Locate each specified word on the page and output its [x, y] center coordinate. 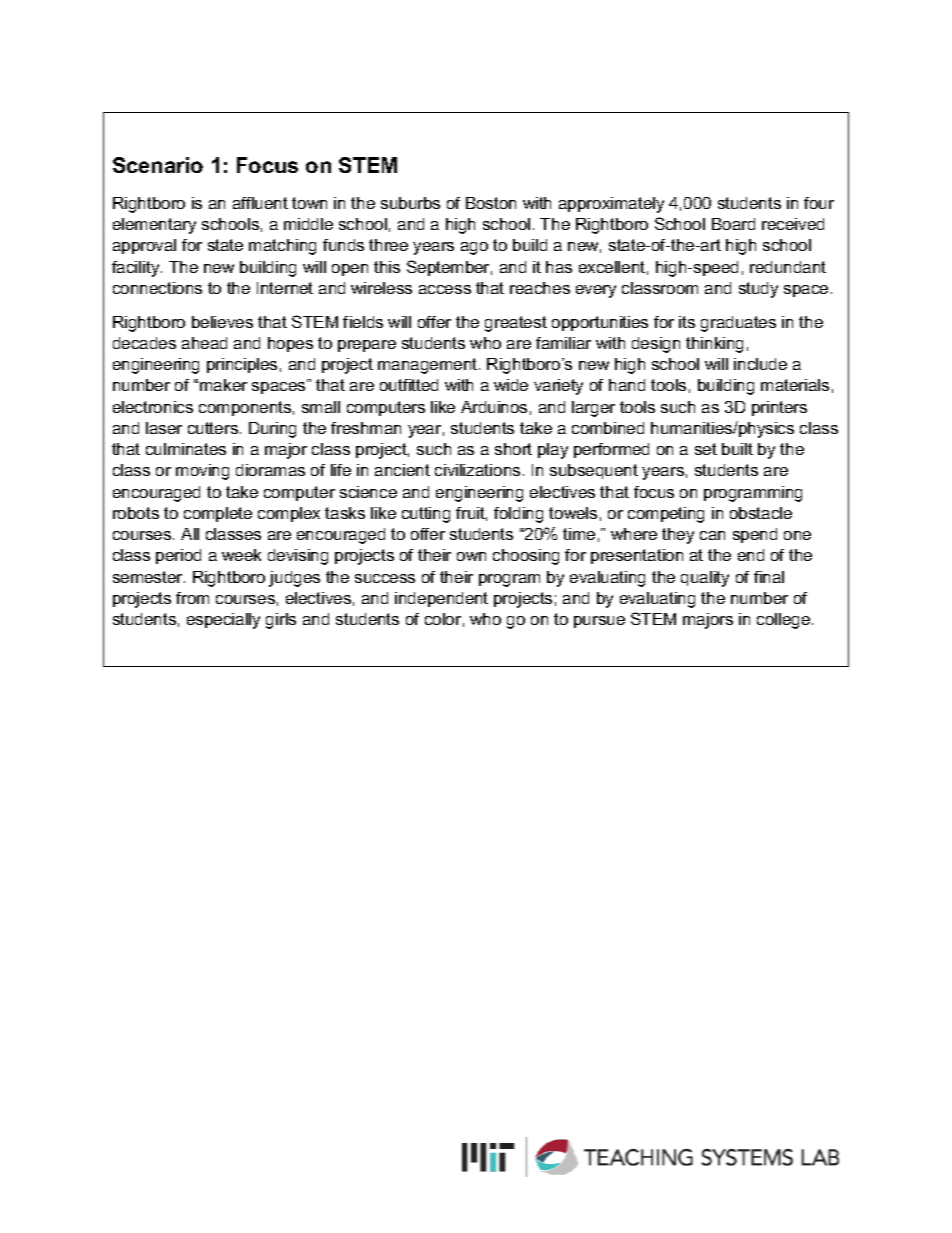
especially [223, 621]
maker [223, 385]
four [819, 203]
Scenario [158, 165]
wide [511, 385]
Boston [491, 203]
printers [779, 408]
